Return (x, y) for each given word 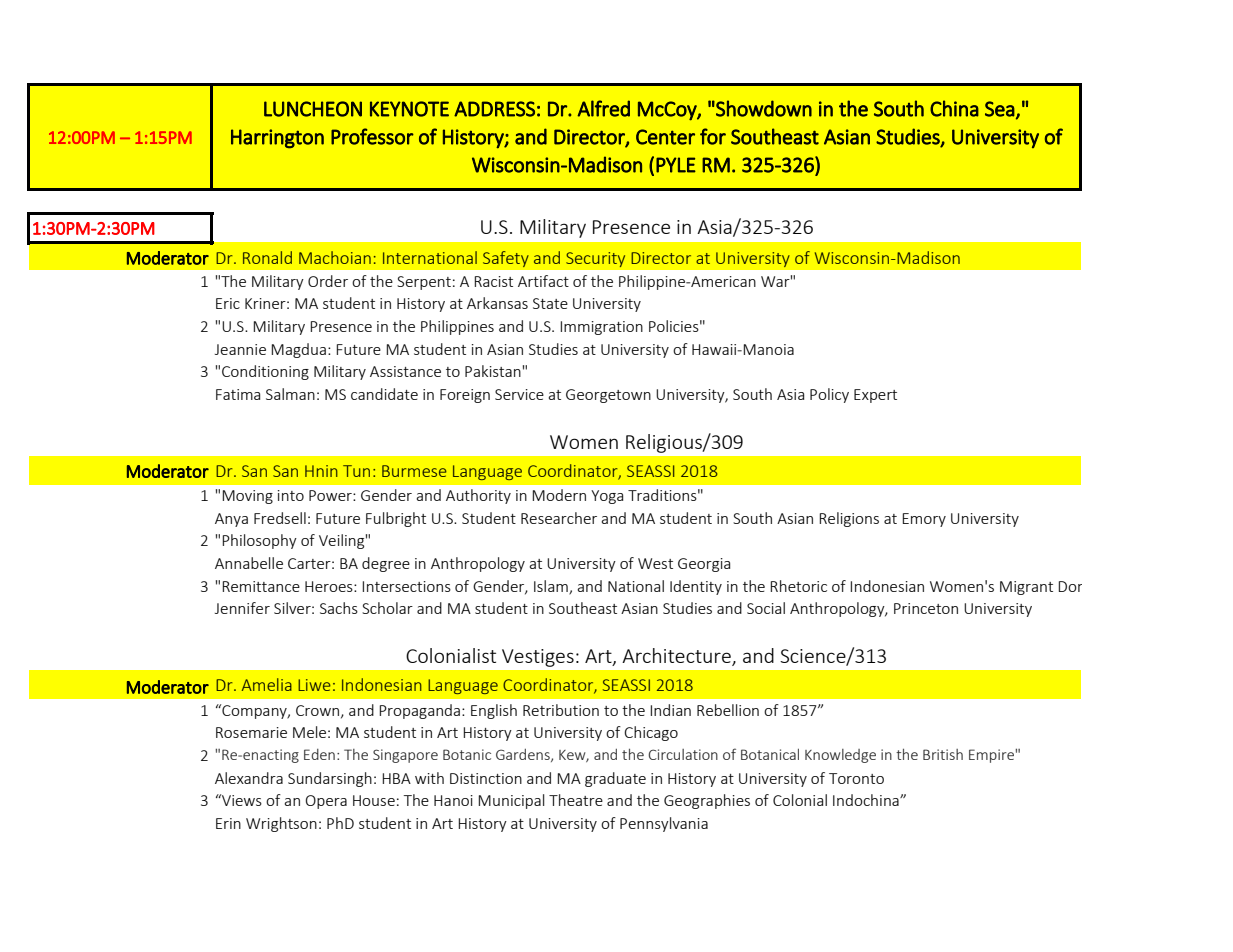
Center (665, 137)
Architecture (677, 657)
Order (328, 281)
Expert (875, 396)
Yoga (607, 497)
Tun (356, 471)
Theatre (576, 800)
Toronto (856, 778)
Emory (924, 520)
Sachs (339, 608)
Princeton (926, 608)
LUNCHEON (313, 109)
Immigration (601, 328)
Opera (326, 802)
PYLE (676, 165)
